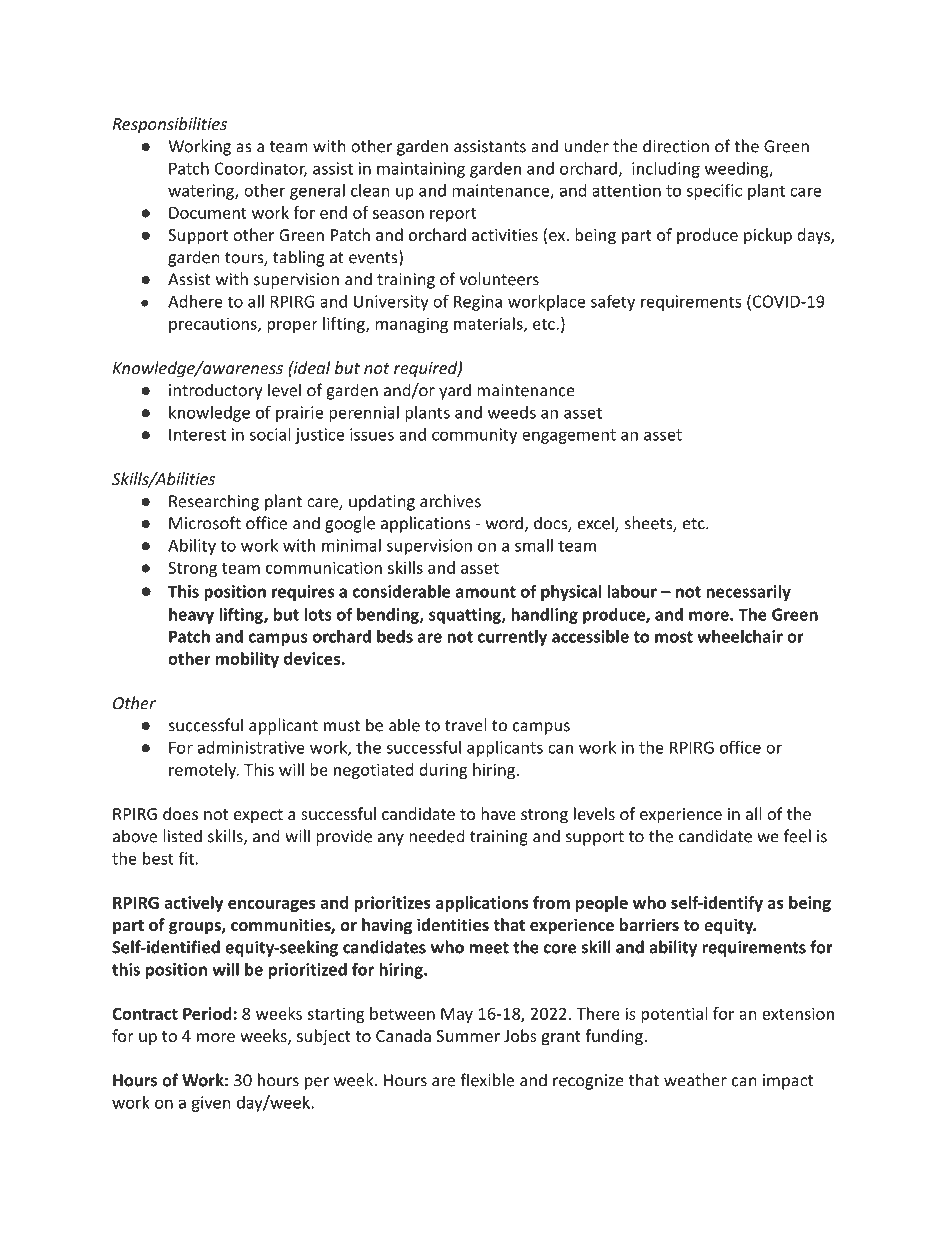 Image resolution: width=952 pixels, height=1233 pixels. What do you see at coordinates (436, 836) in the image?
I see `needed` at bounding box center [436, 836].
